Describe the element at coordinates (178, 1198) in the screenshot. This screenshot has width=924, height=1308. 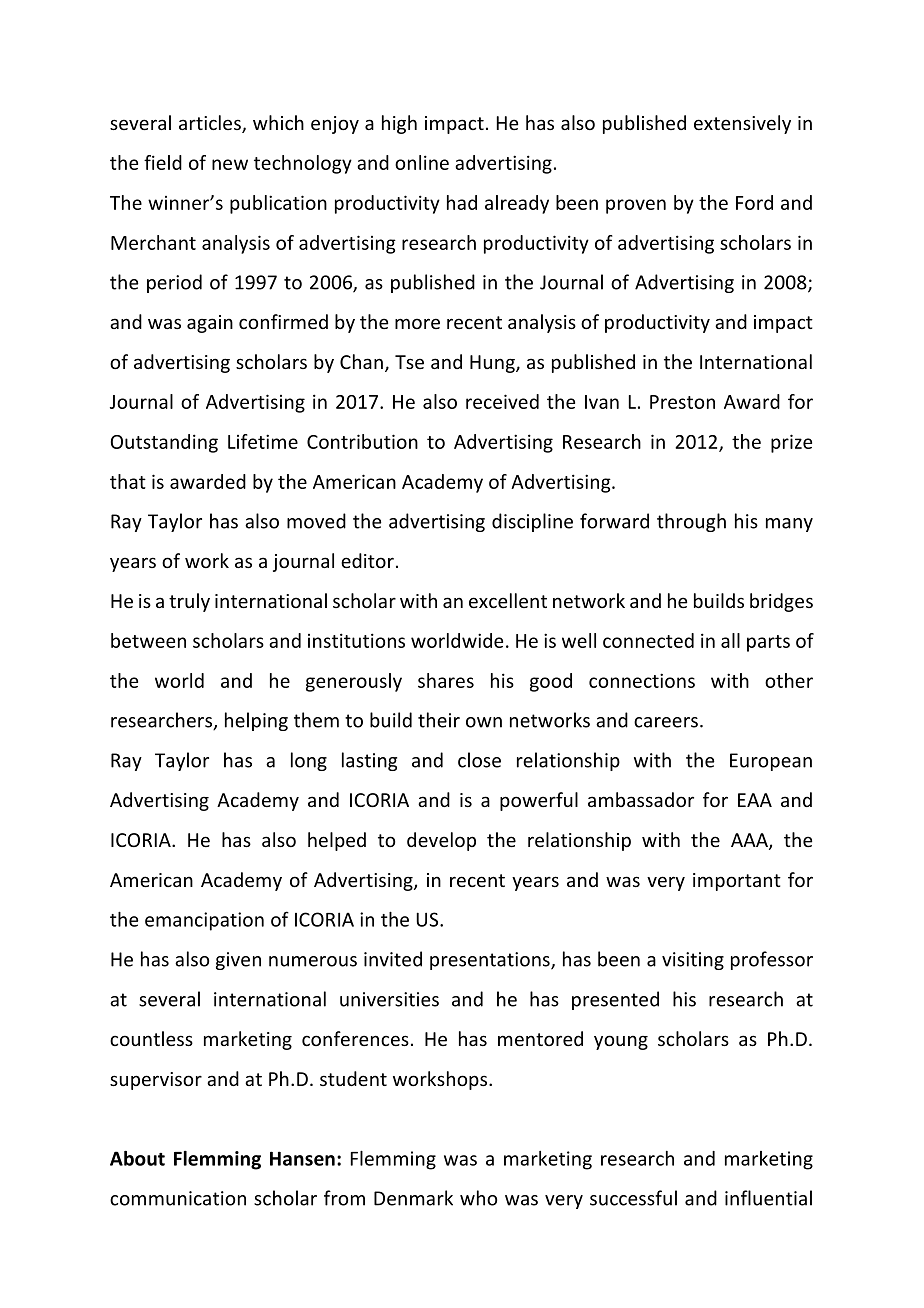
I see `communication` at that location.
